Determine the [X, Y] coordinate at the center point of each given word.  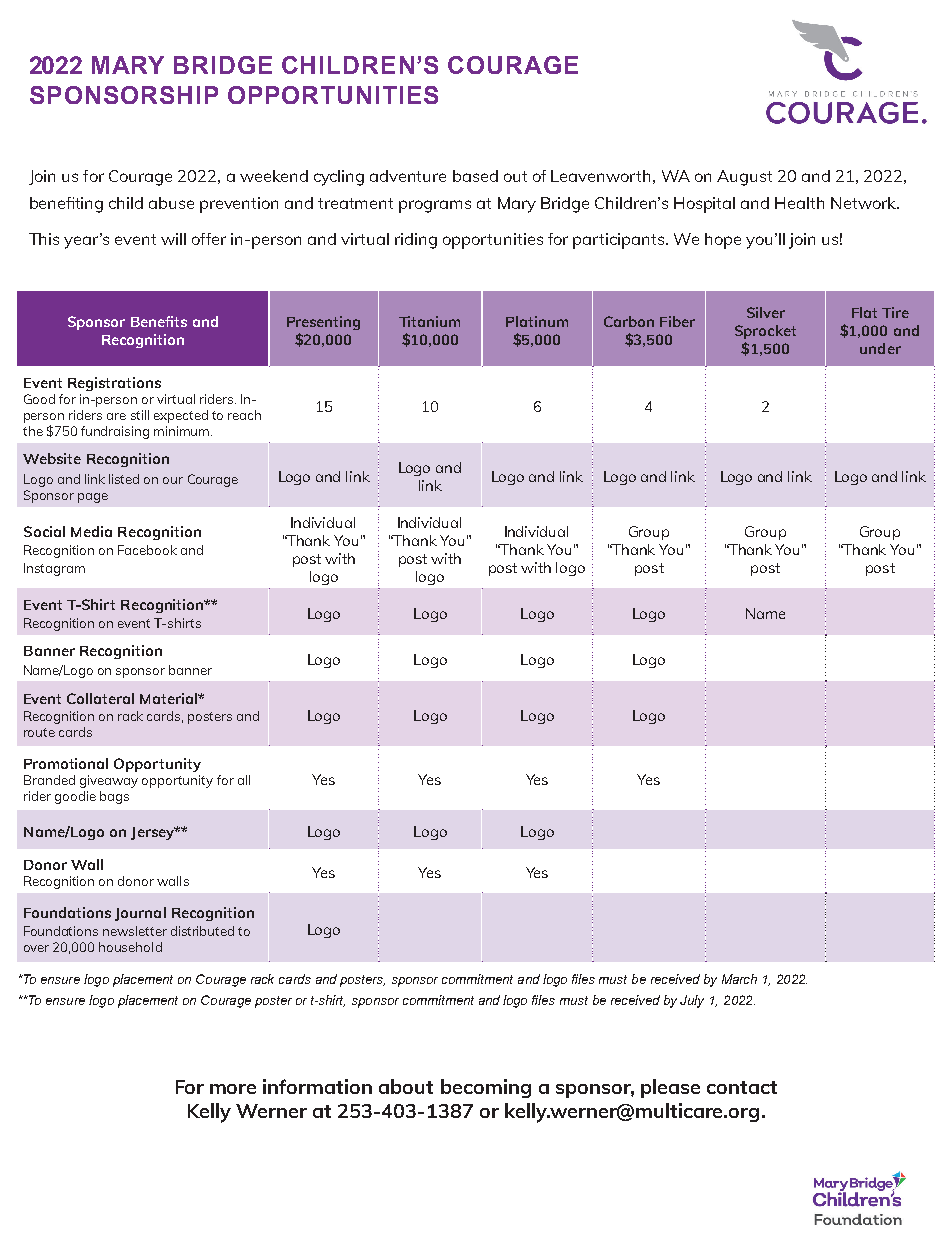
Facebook [147, 550]
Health [799, 203]
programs [435, 206]
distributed [202, 931]
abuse [171, 203]
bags [114, 797]
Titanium [429, 321]
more [233, 1089]
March [739, 979]
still [140, 415]
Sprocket [765, 332]
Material [169, 698]
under [880, 348]
